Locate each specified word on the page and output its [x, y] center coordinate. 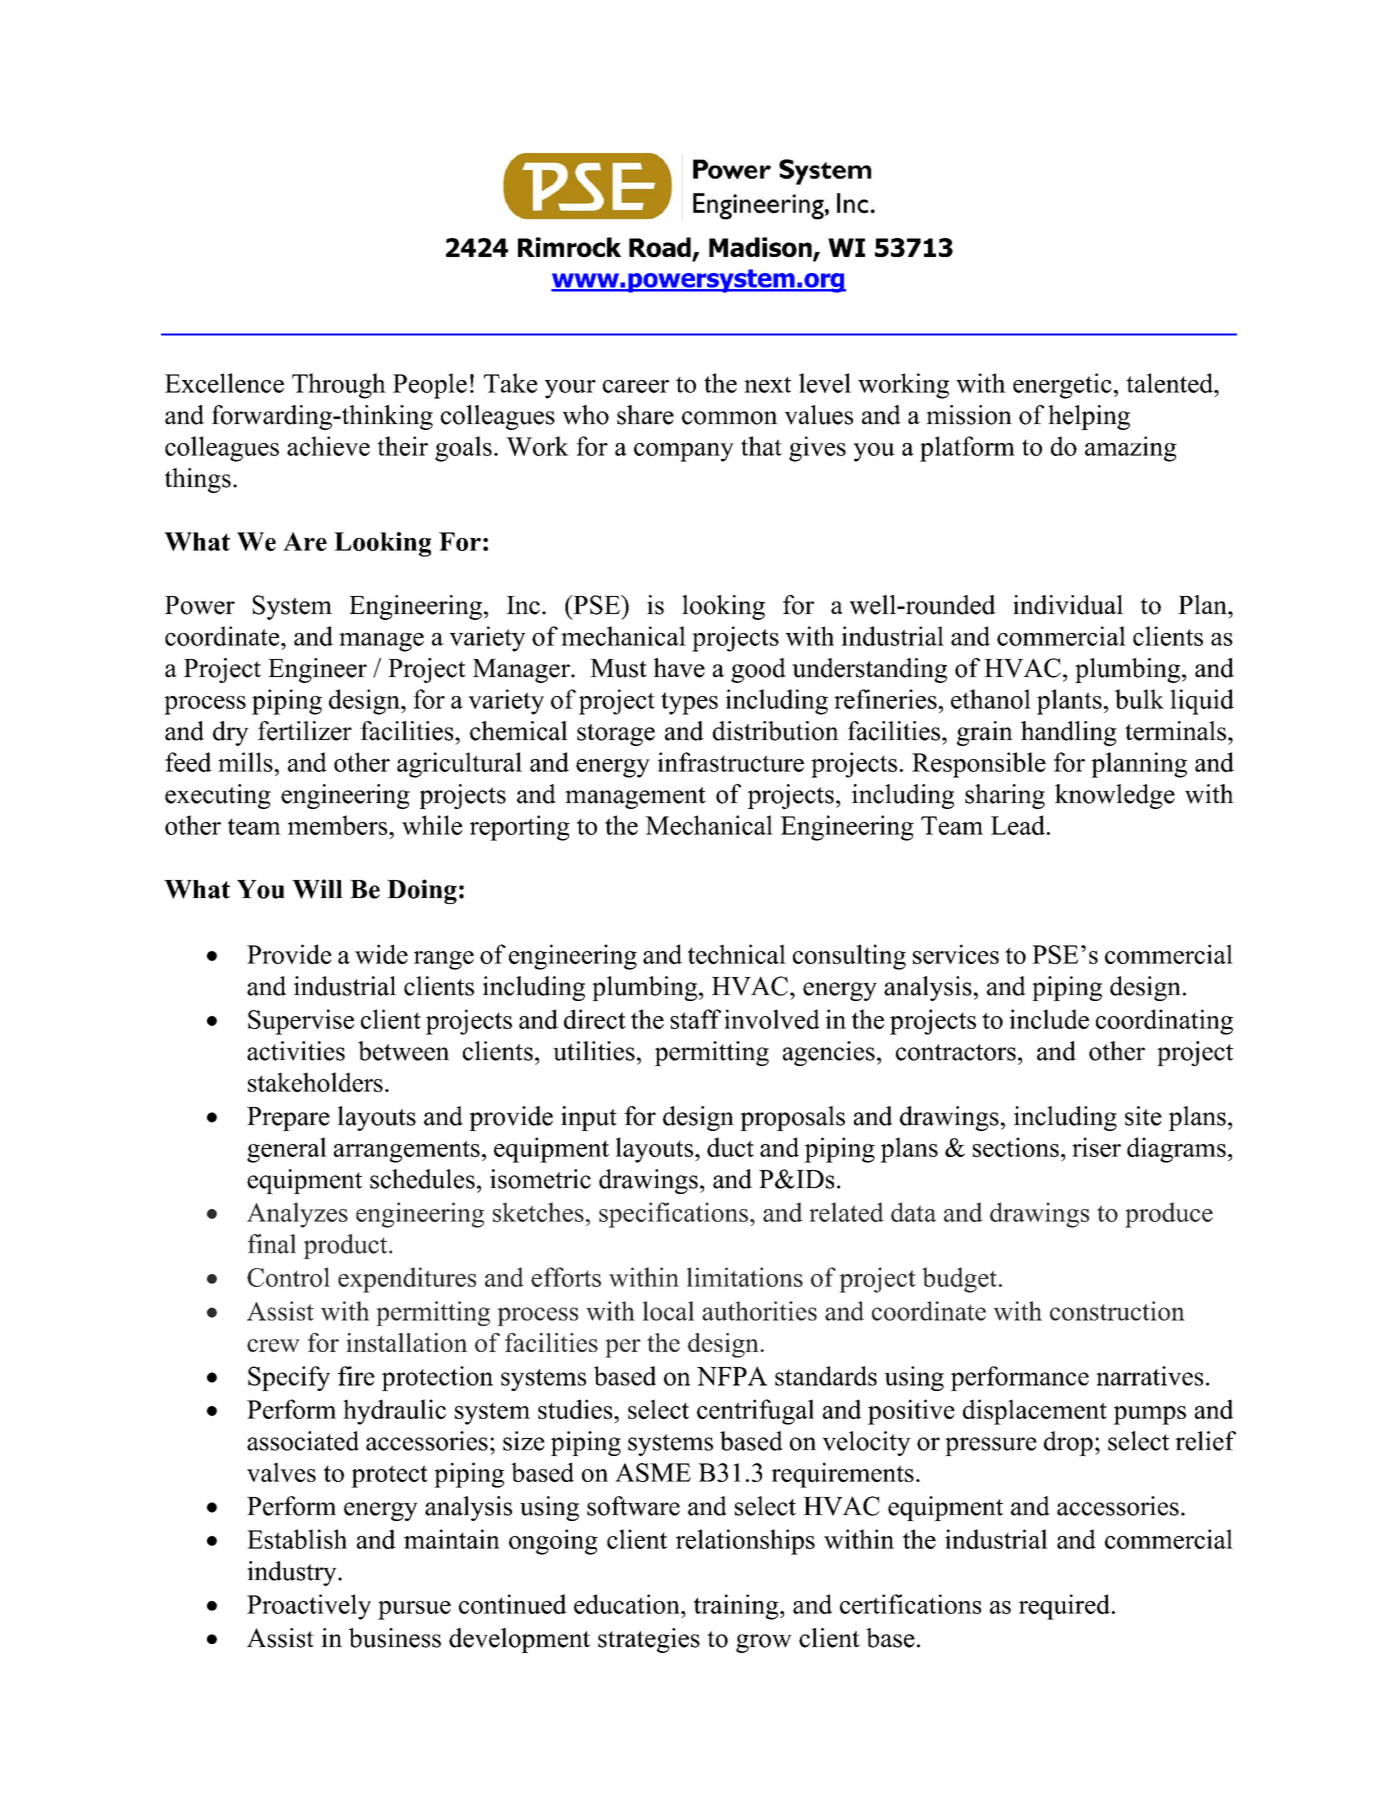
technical [737, 954]
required [1064, 1607]
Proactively [309, 1607]
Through [339, 386]
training [737, 1607]
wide [381, 954]
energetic [1062, 386]
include [1049, 1019]
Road [660, 247]
